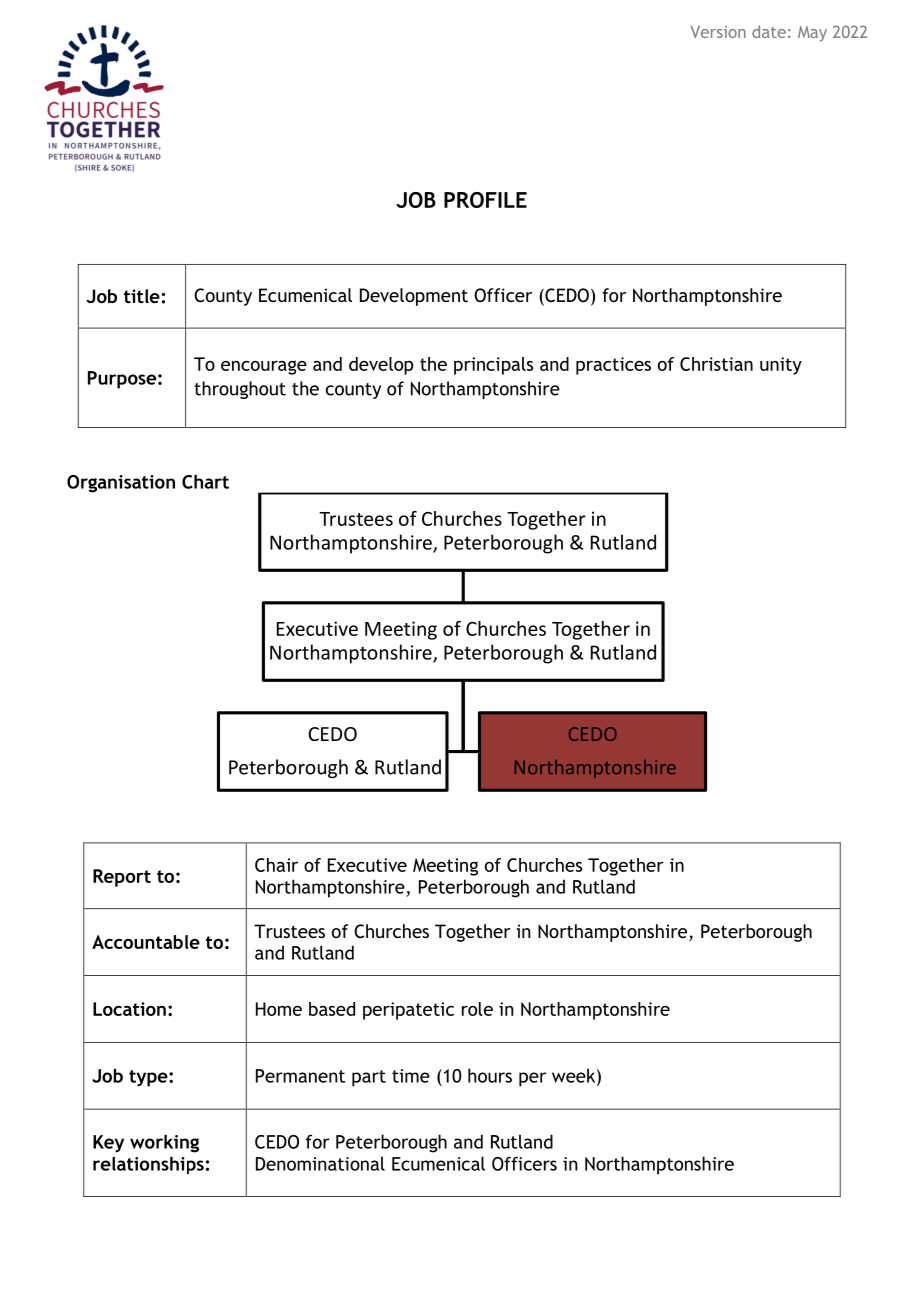 Image resolution: width=924 pixels, height=1308 pixels. I want to click on time, so click(411, 1076).
